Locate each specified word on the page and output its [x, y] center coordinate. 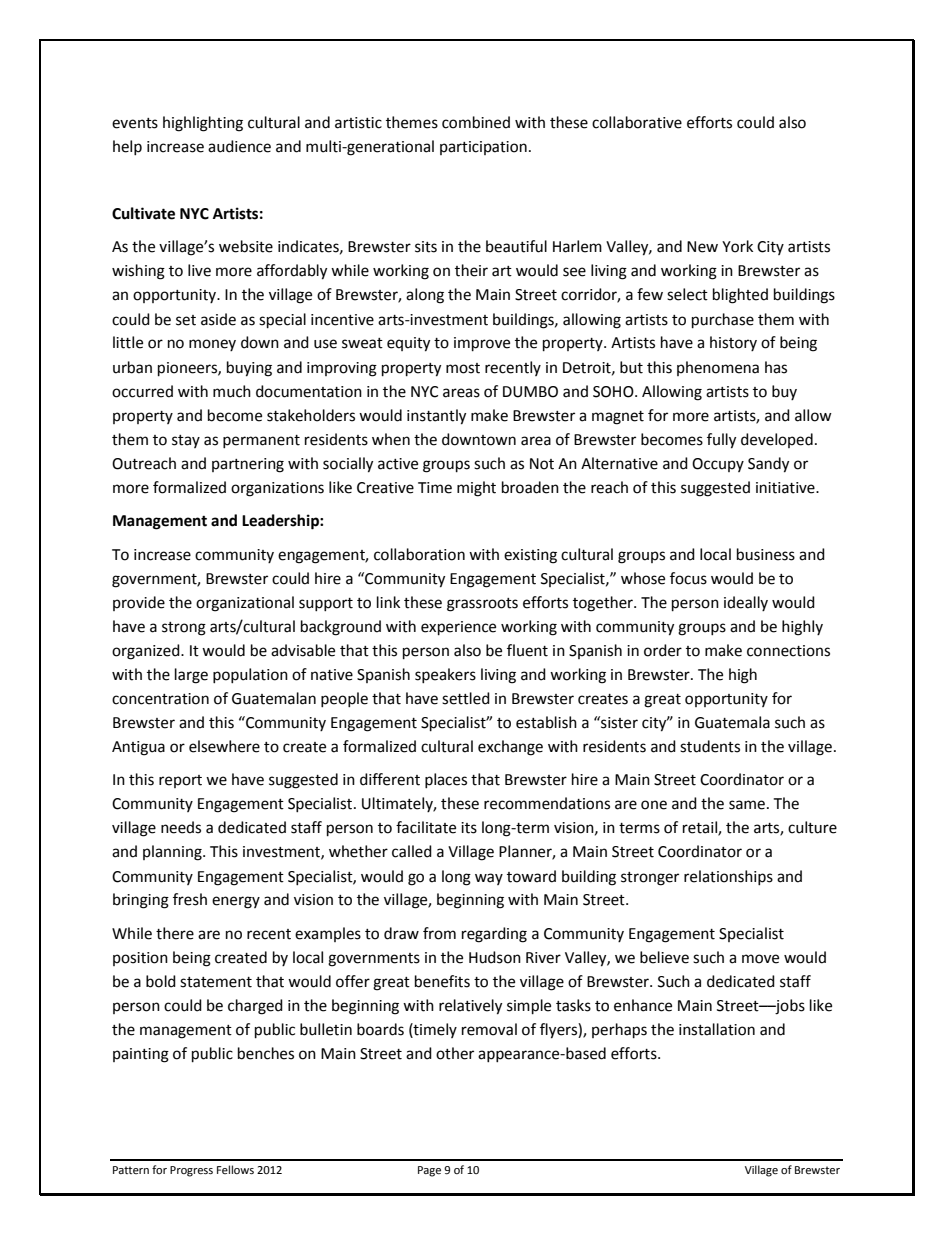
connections [788, 651]
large [191, 676]
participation [483, 148]
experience [458, 628]
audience [239, 146]
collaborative [637, 122]
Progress [191, 1171]
